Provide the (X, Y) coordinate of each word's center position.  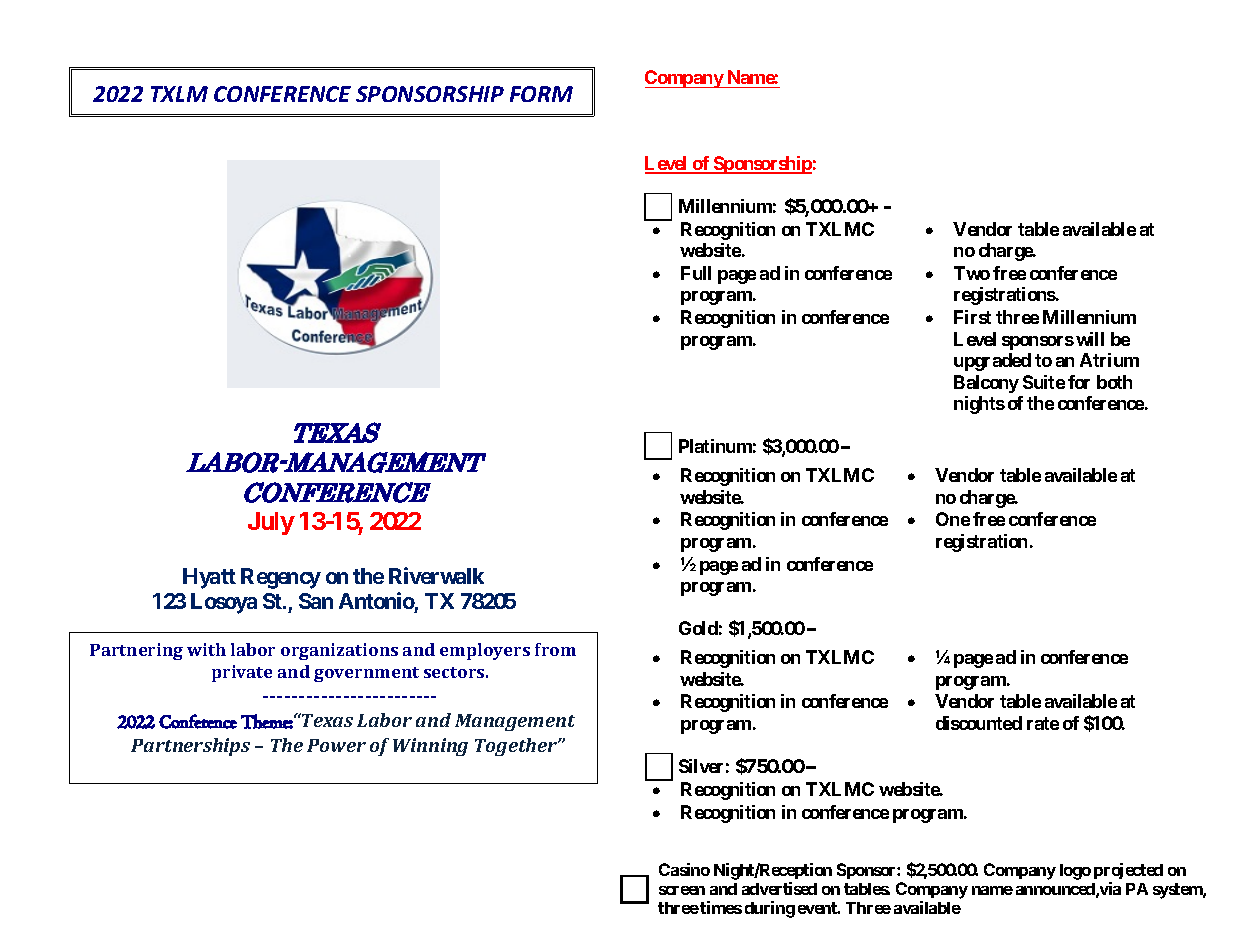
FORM (541, 94)
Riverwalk (436, 575)
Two (972, 273)
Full (696, 273)
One (953, 519)
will (1090, 339)
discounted (979, 723)
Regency (281, 578)
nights (979, 405)
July (271, 523)
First (972, 317)
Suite (1044, 382)
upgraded (992, 362)
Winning (430, 747)
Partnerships (190, 747)
